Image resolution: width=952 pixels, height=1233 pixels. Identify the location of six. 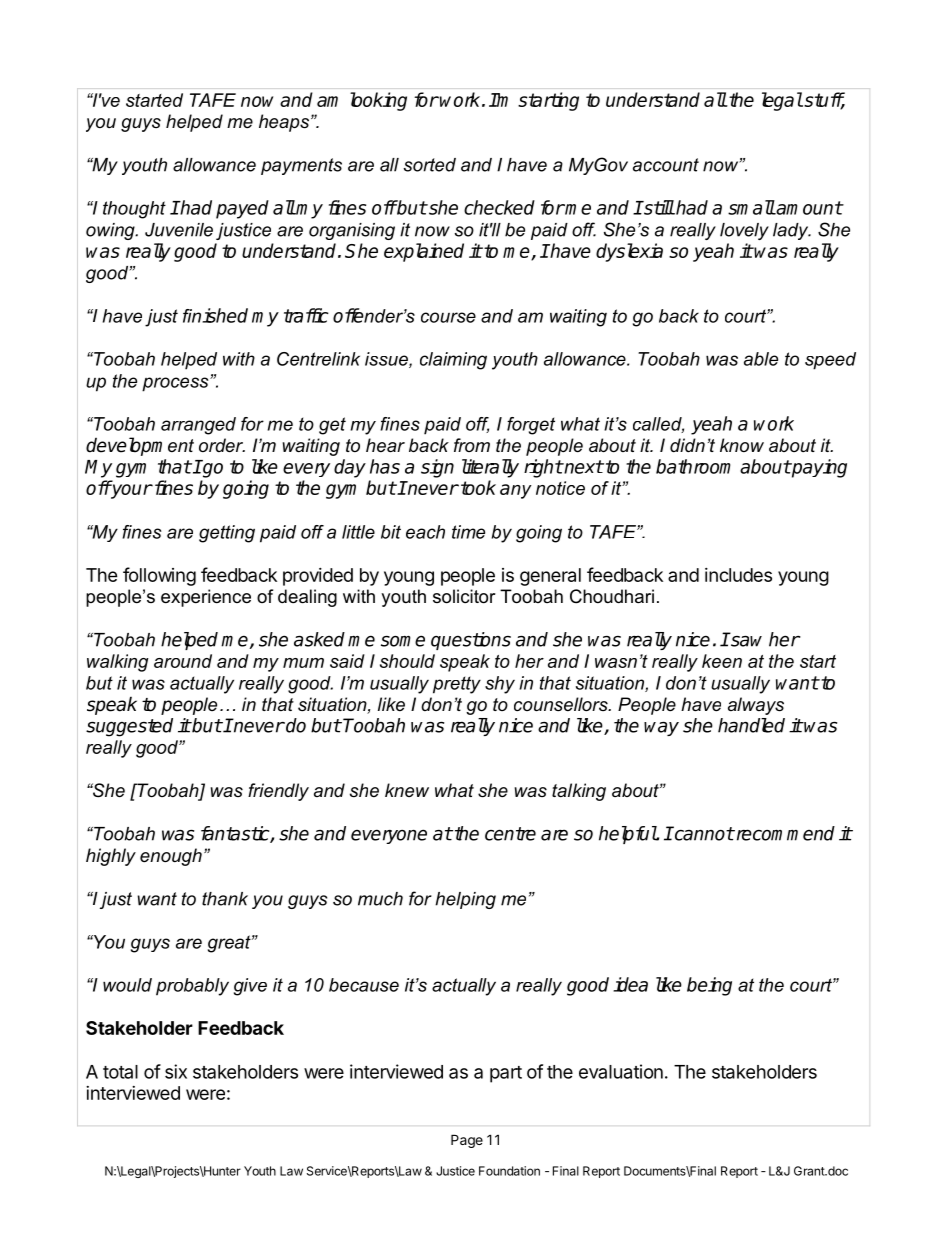
(176, 1071).
